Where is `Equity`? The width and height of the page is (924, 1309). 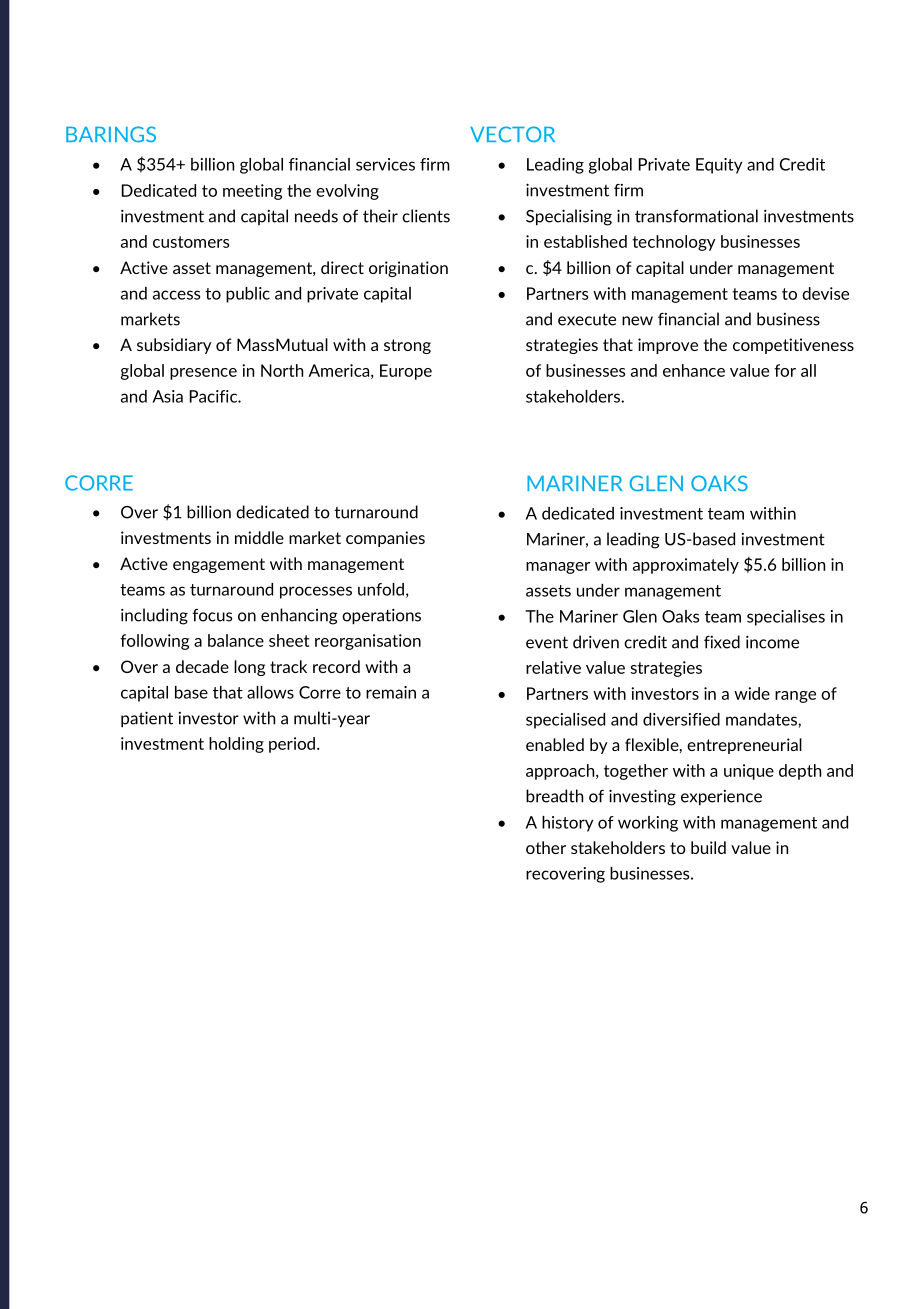
Equity is located at coordinates (719, 166).
